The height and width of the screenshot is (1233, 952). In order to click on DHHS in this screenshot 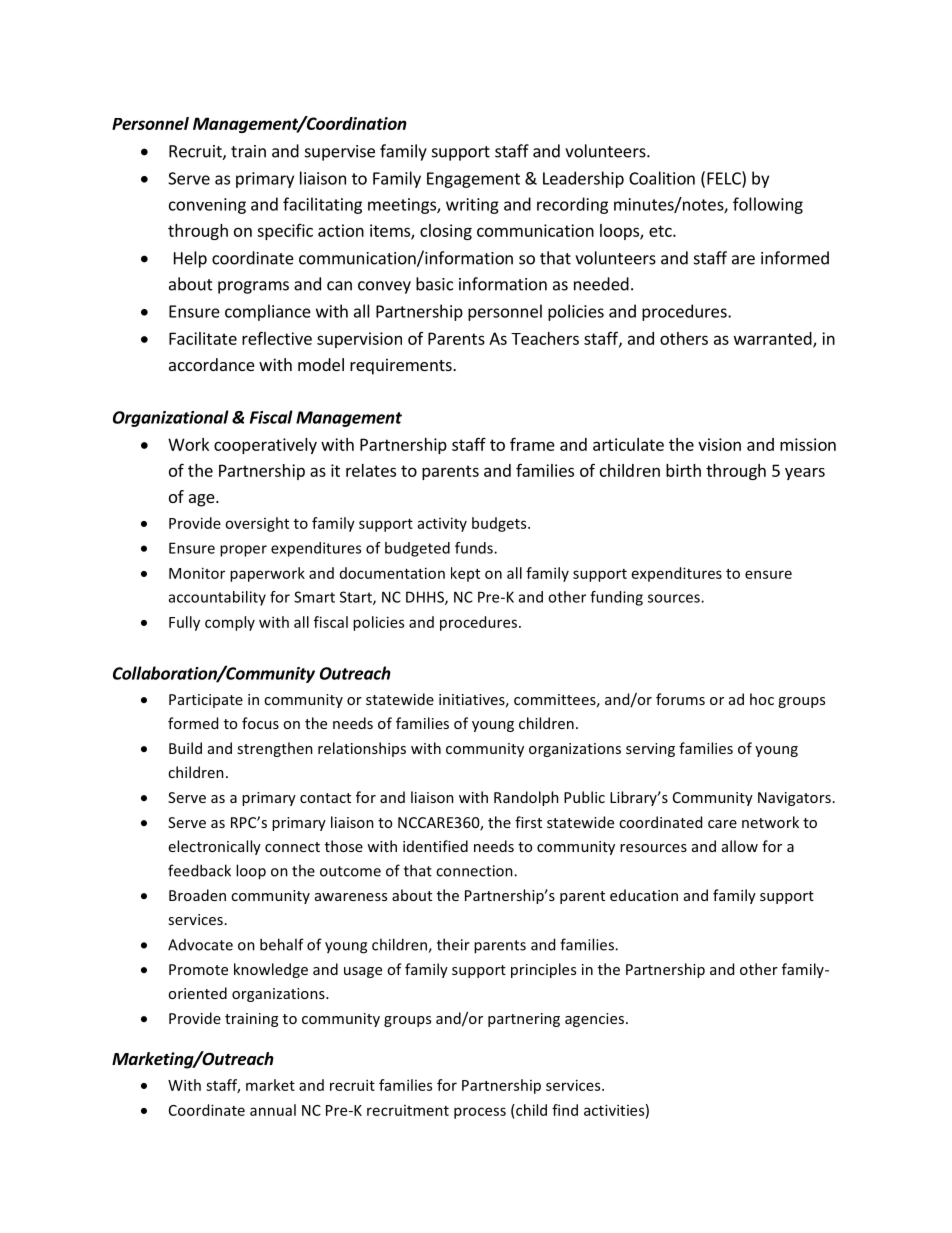, I will do `click(426, 598)`.
